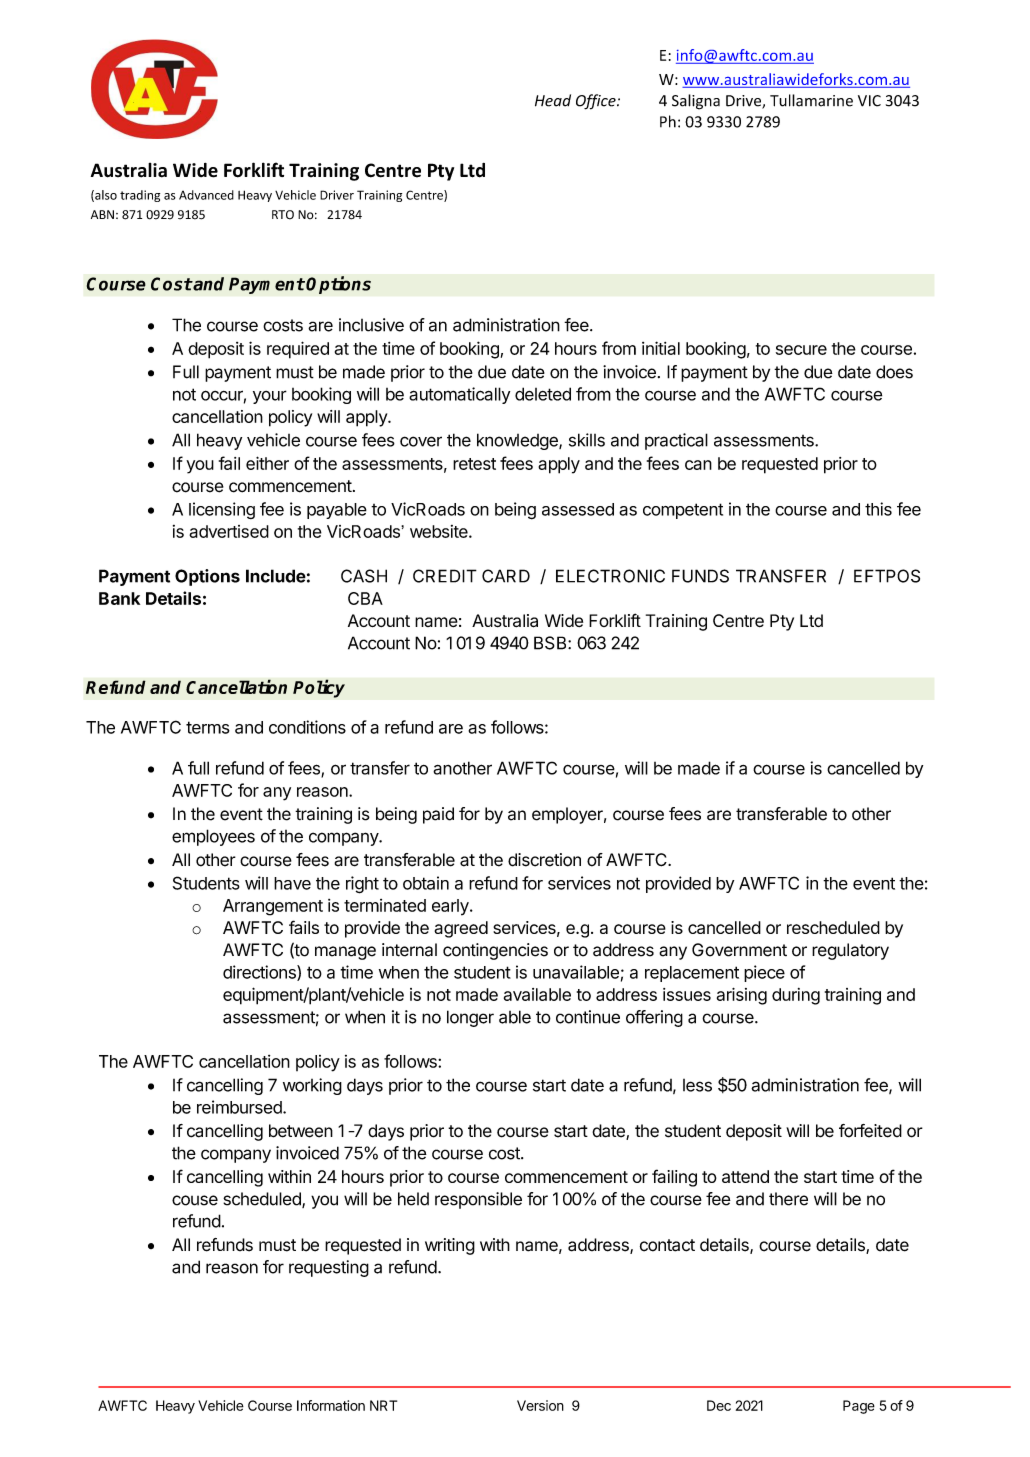 The image size is (1030, 1457). I want to click on requesting, so click(329, 1268).
